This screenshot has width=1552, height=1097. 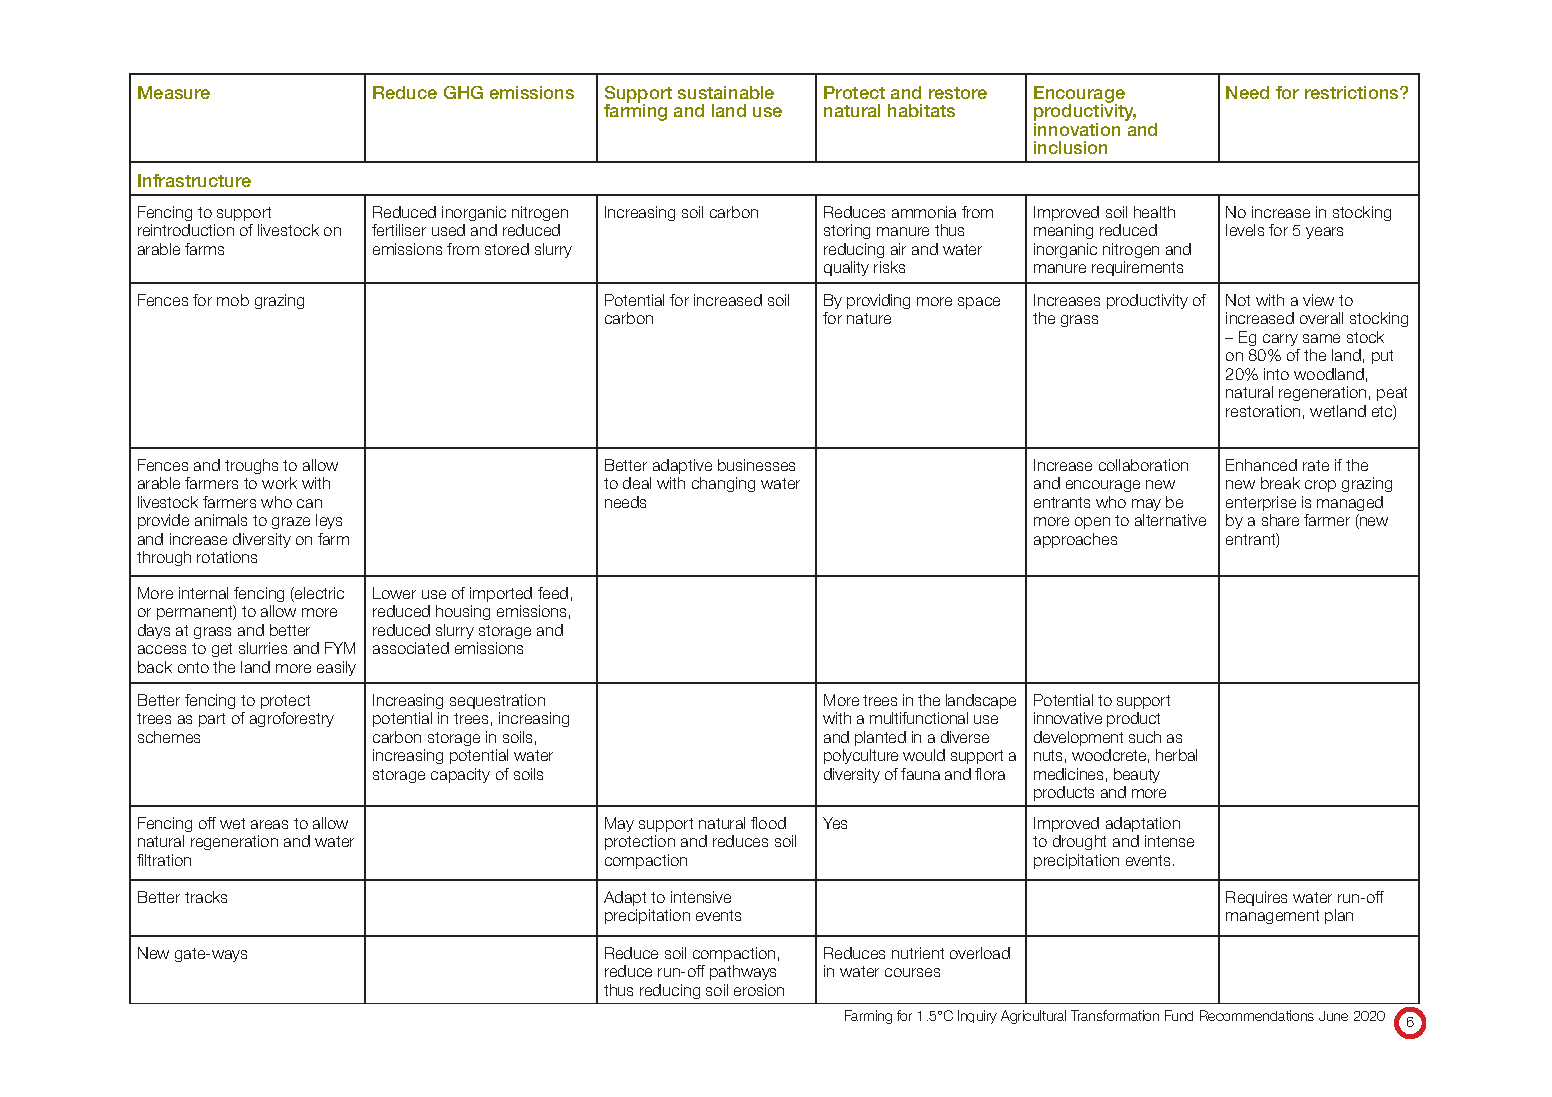 What do you see at coordinates (1280, 520) in the screenshot?
I see `share` at bounding box center [1280, 520].
